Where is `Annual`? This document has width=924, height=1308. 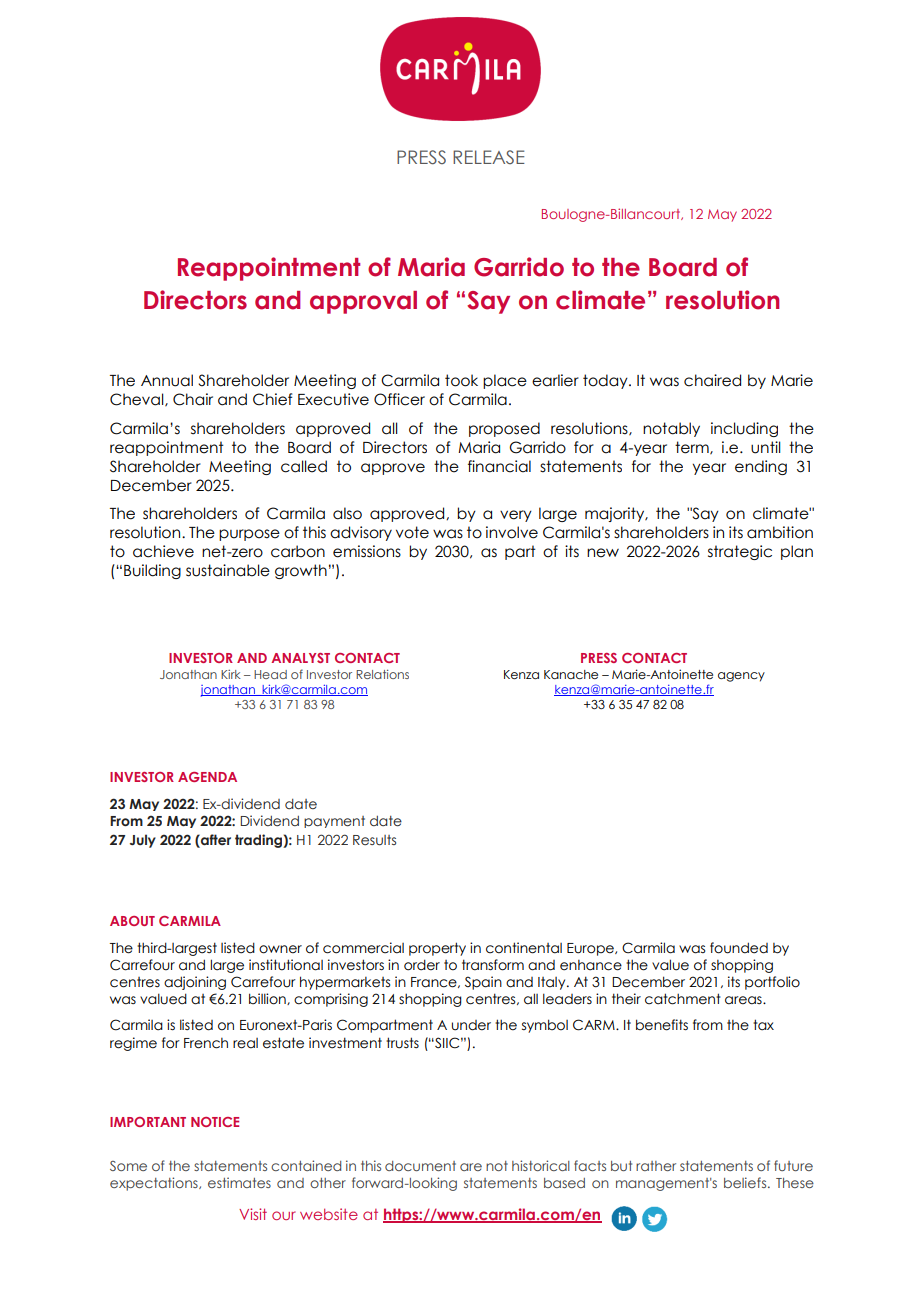 Annual is located at coordinates (167, 380).
